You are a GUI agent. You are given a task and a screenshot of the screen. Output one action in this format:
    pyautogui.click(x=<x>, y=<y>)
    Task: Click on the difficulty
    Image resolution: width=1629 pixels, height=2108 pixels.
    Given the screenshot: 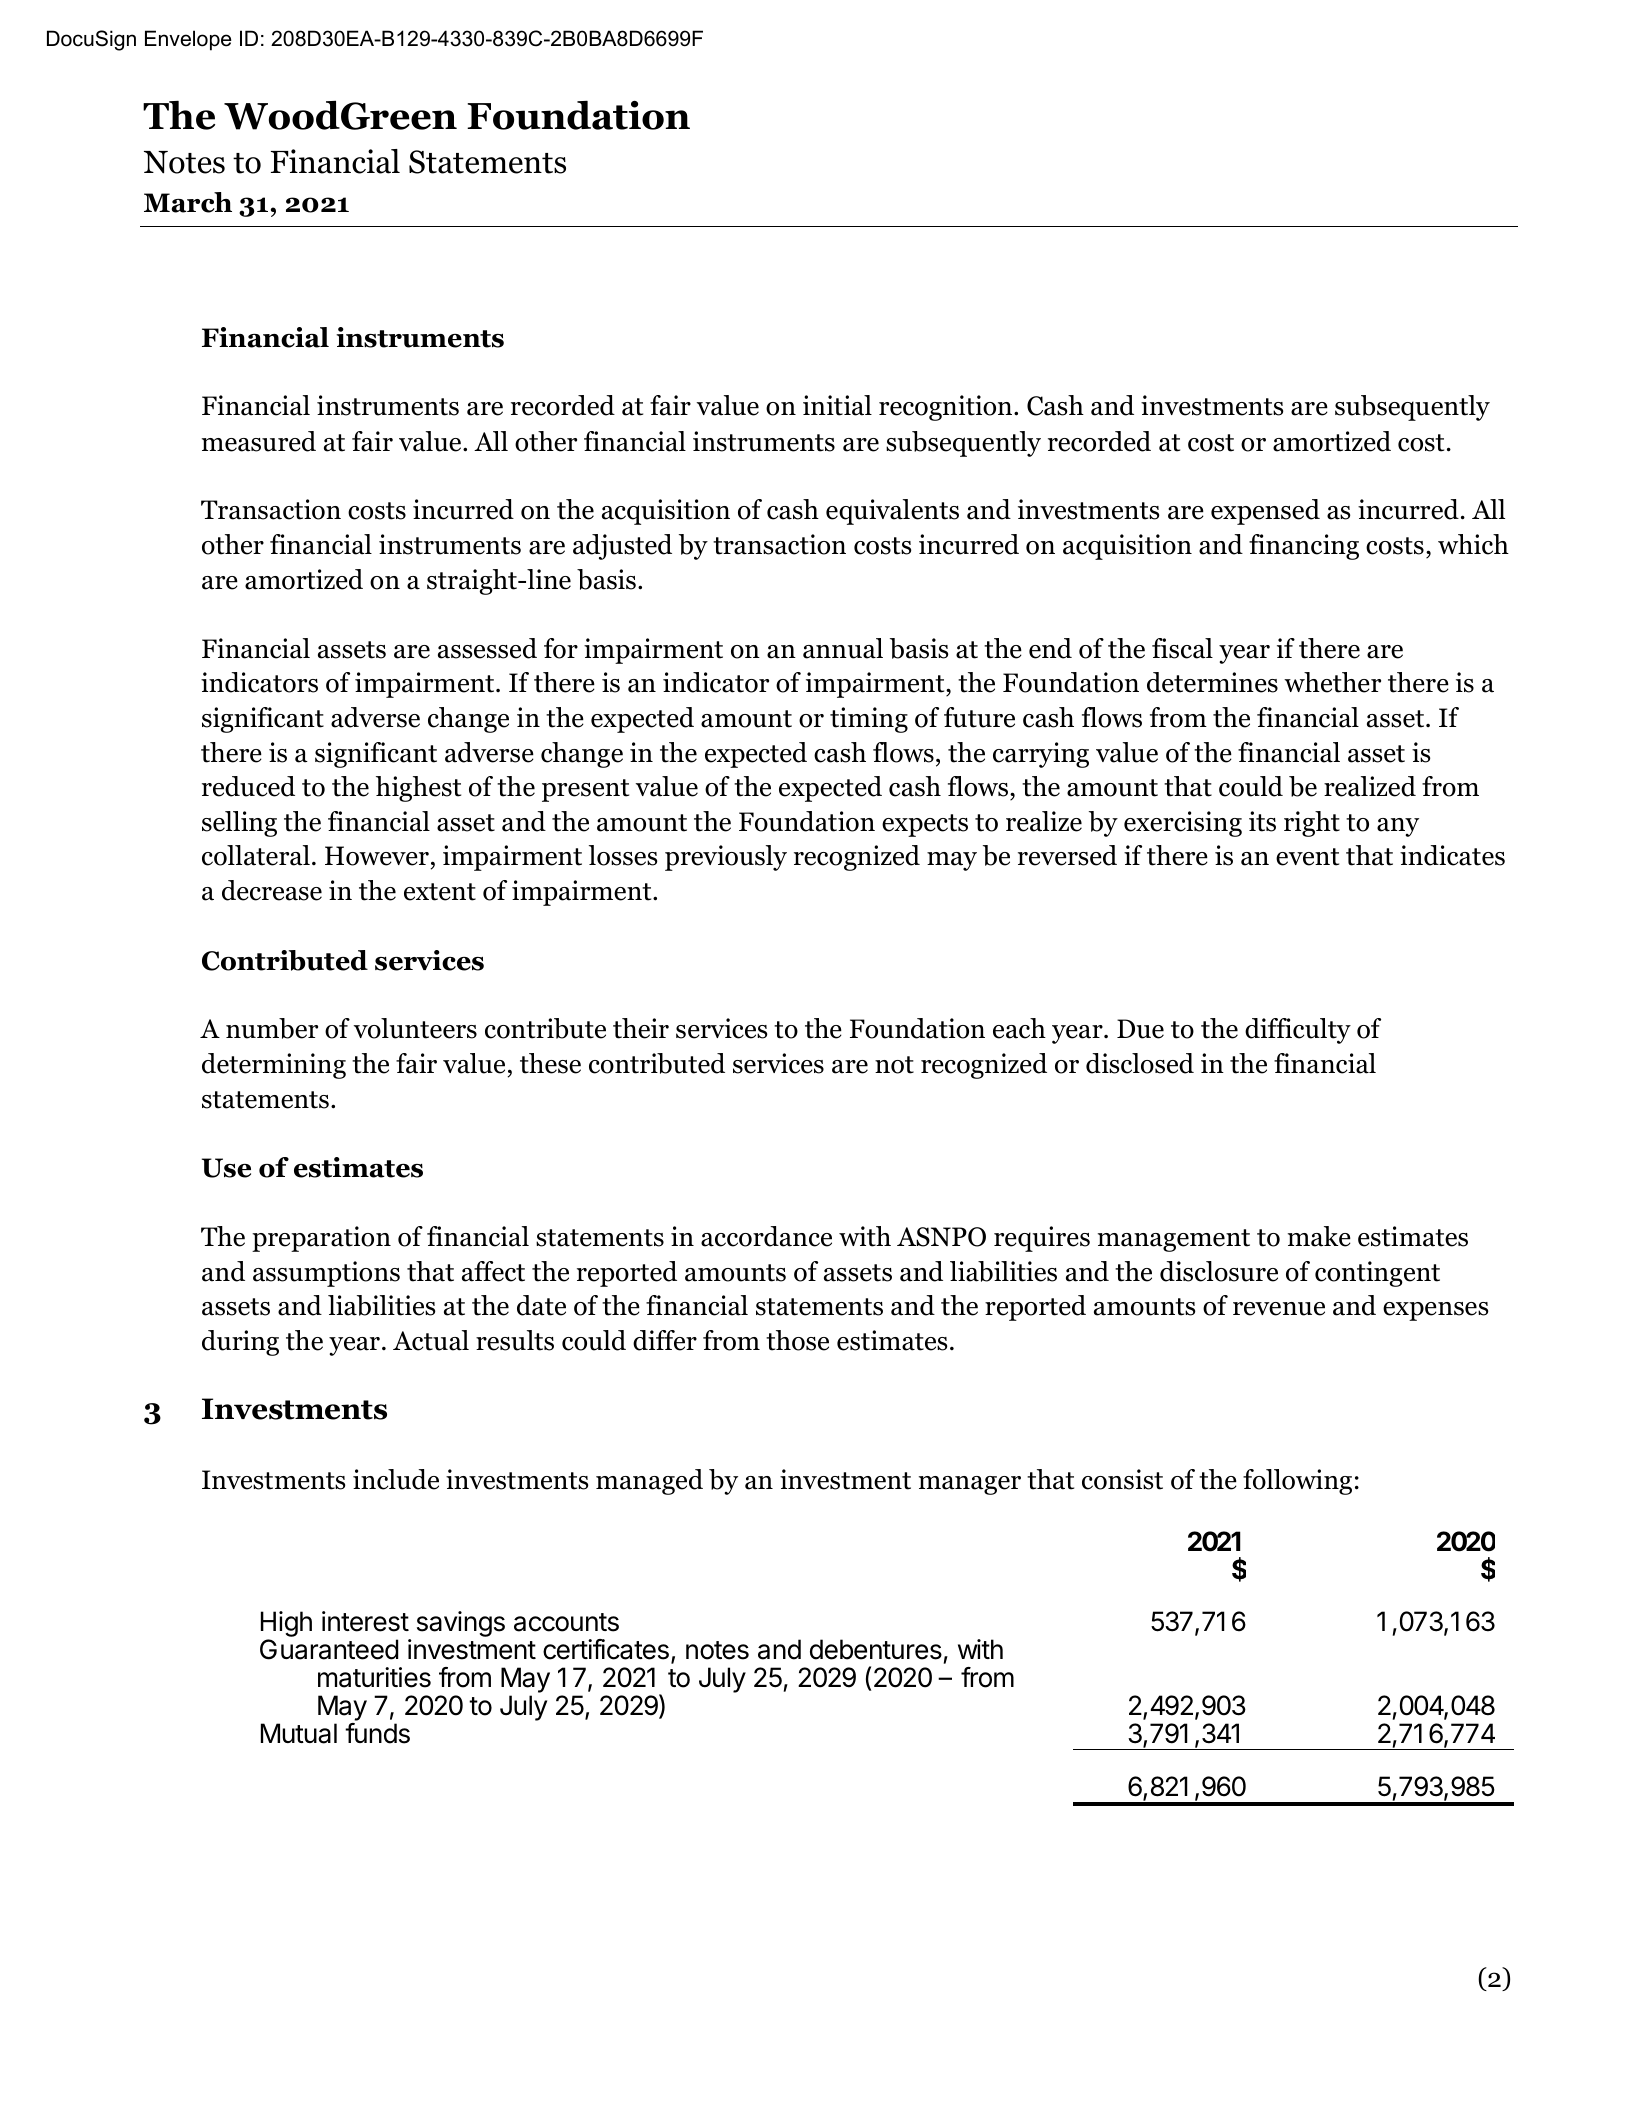 What is the action you would take?
    pyautogui.click(x=1298, y=1031)
